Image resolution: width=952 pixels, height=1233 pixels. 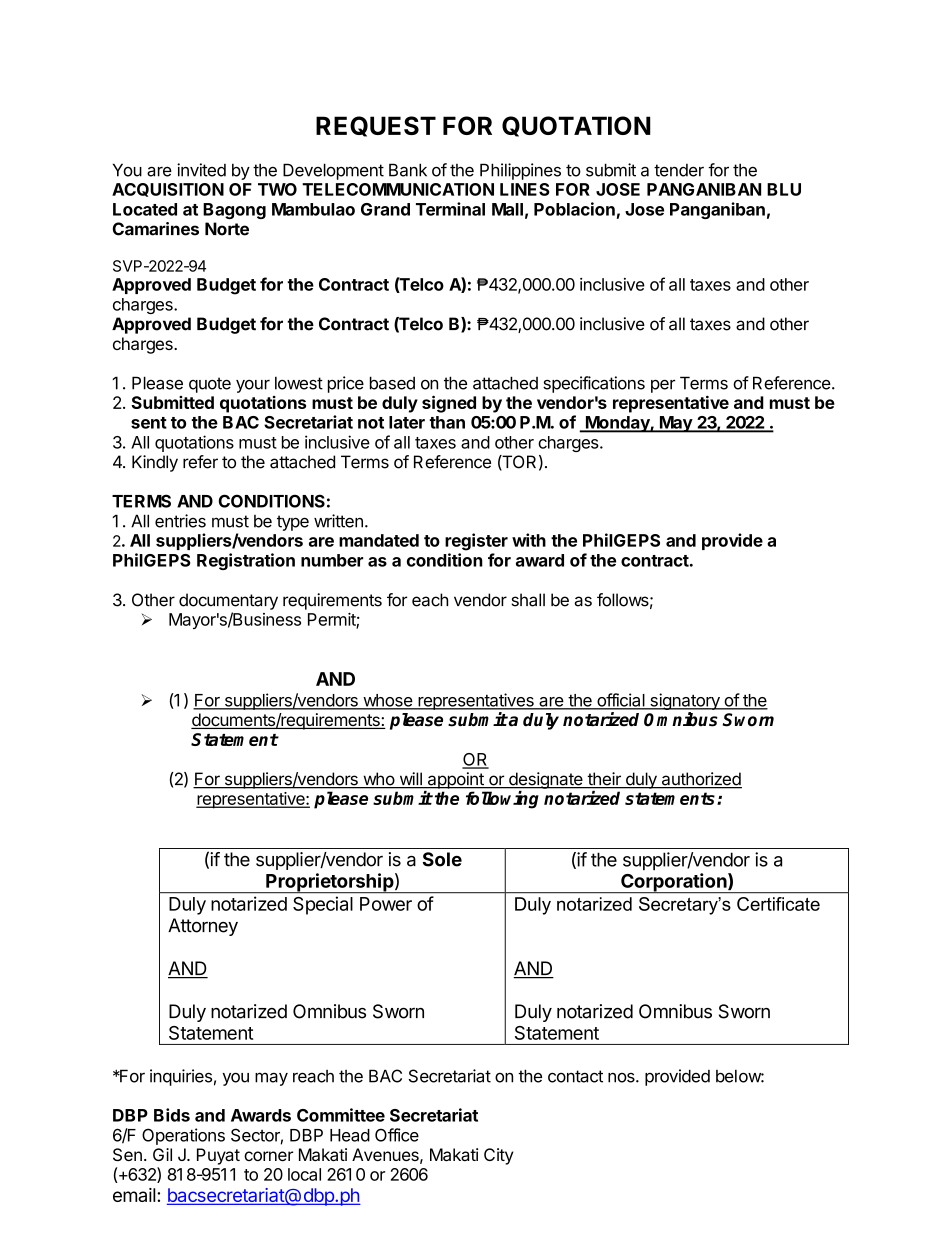 I want to click on Power, so click(x=386, y=904).
